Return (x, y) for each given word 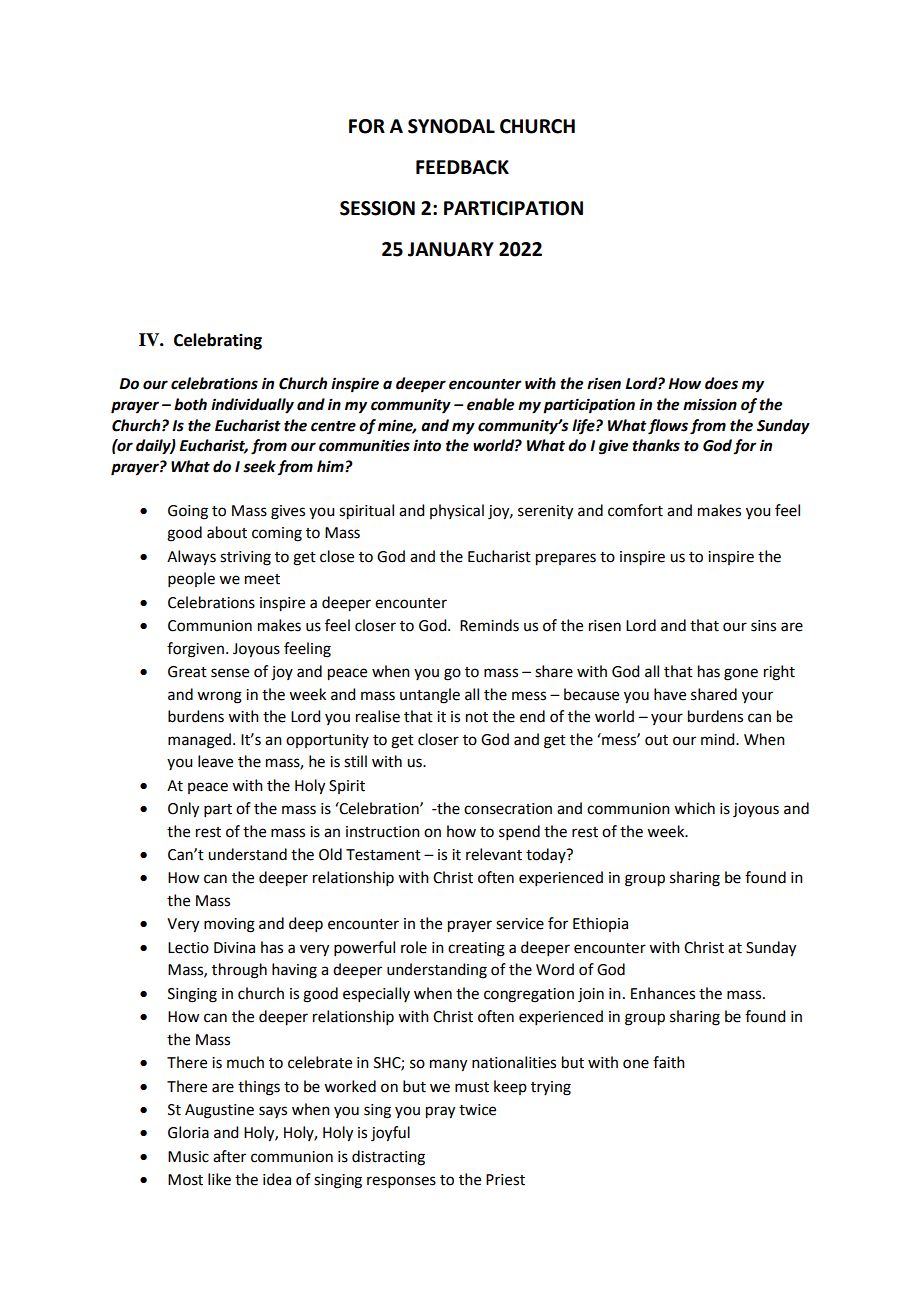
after (229, 1156)
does (721, 383)
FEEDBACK (462, 167)
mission (710, 404)
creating (476, 949)
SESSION (377, 208)
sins (763, 626)
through (239, 971)
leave (215, 761)
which (694, 808)
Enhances (663, 993)
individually (252, 406)
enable (490, 404)
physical (457, 511)
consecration (508, 809)
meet (262, 579)
